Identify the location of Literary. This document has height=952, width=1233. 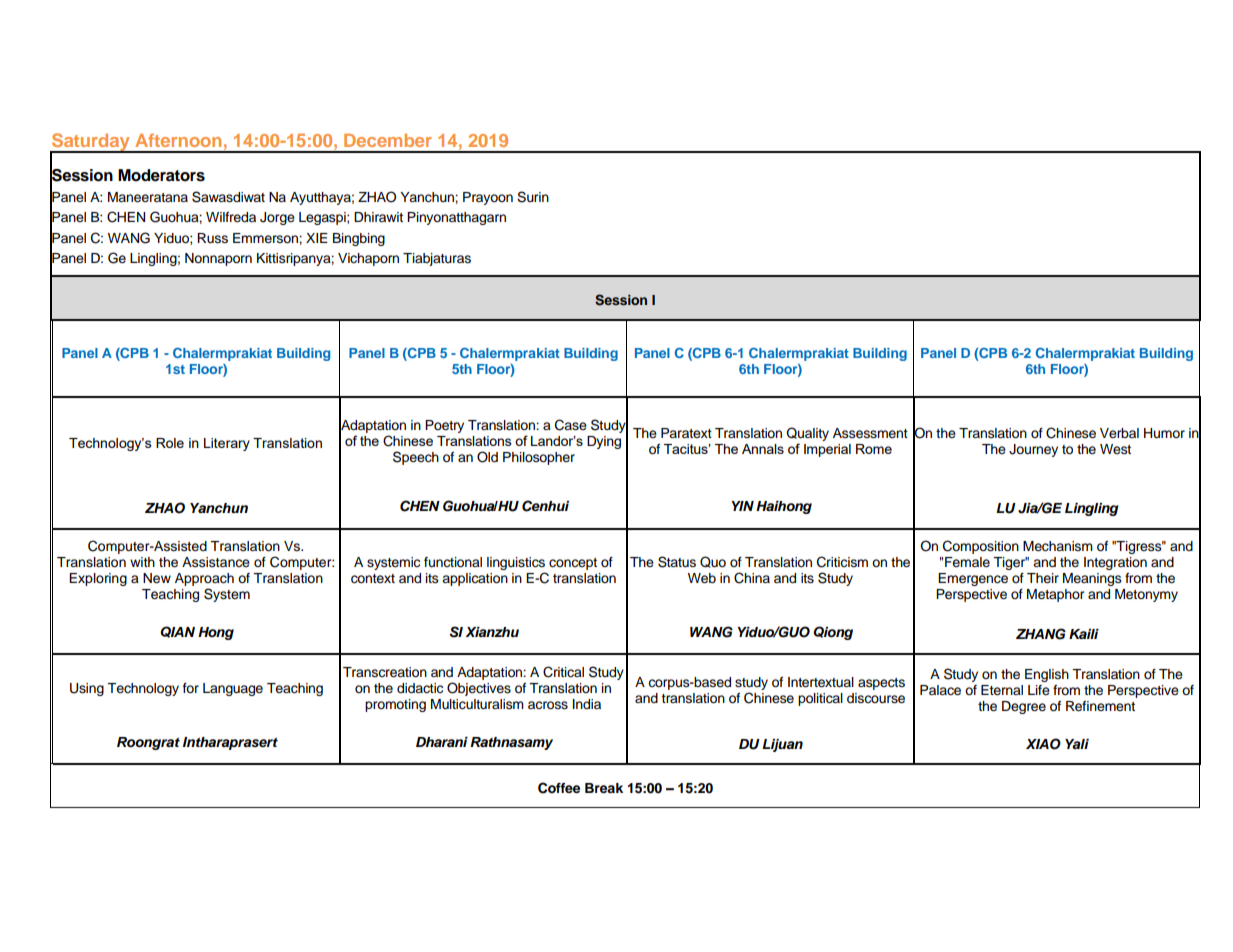
(227, 444).
